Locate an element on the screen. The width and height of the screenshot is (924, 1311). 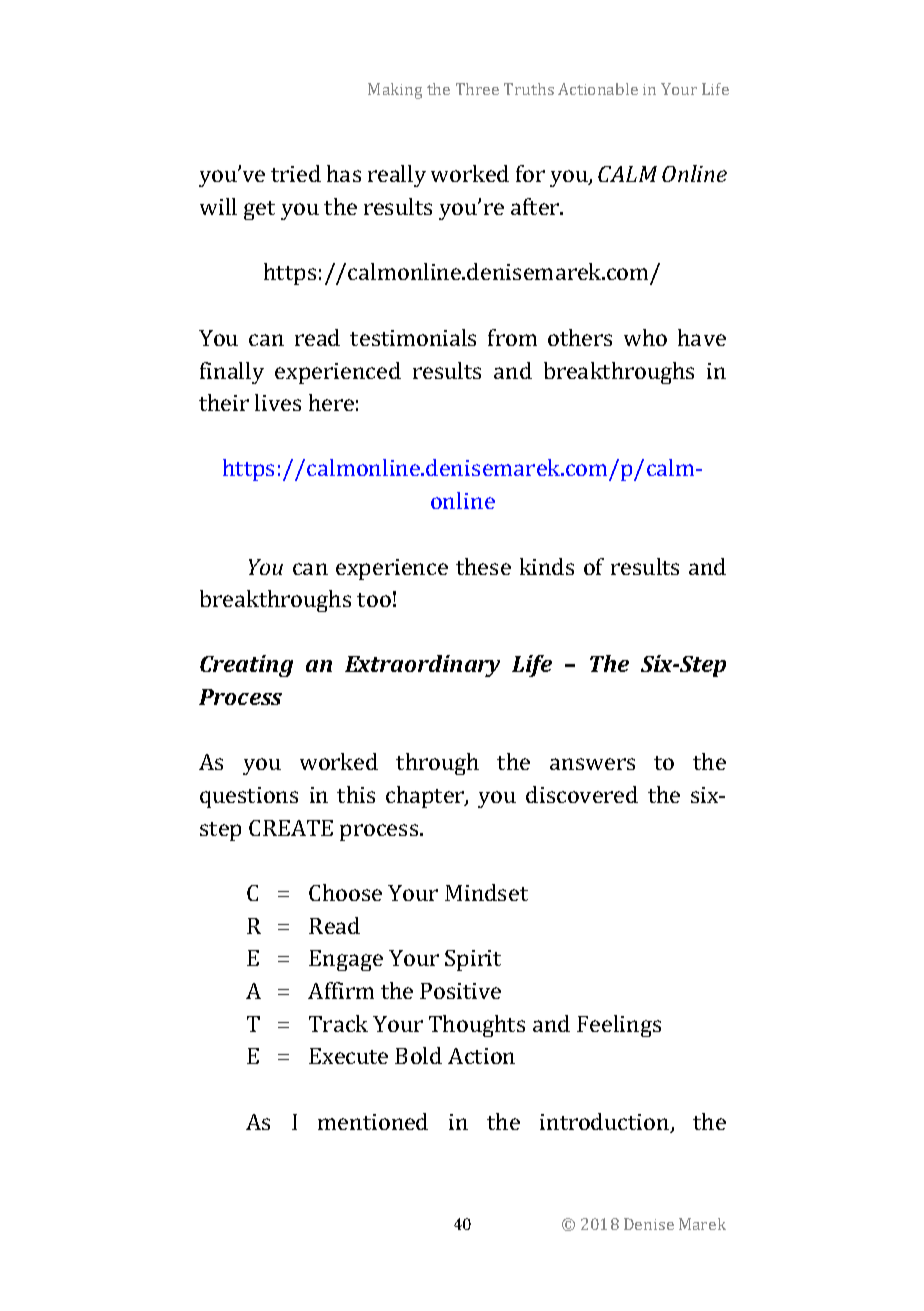
Three is located at coordinates (477, 89).
